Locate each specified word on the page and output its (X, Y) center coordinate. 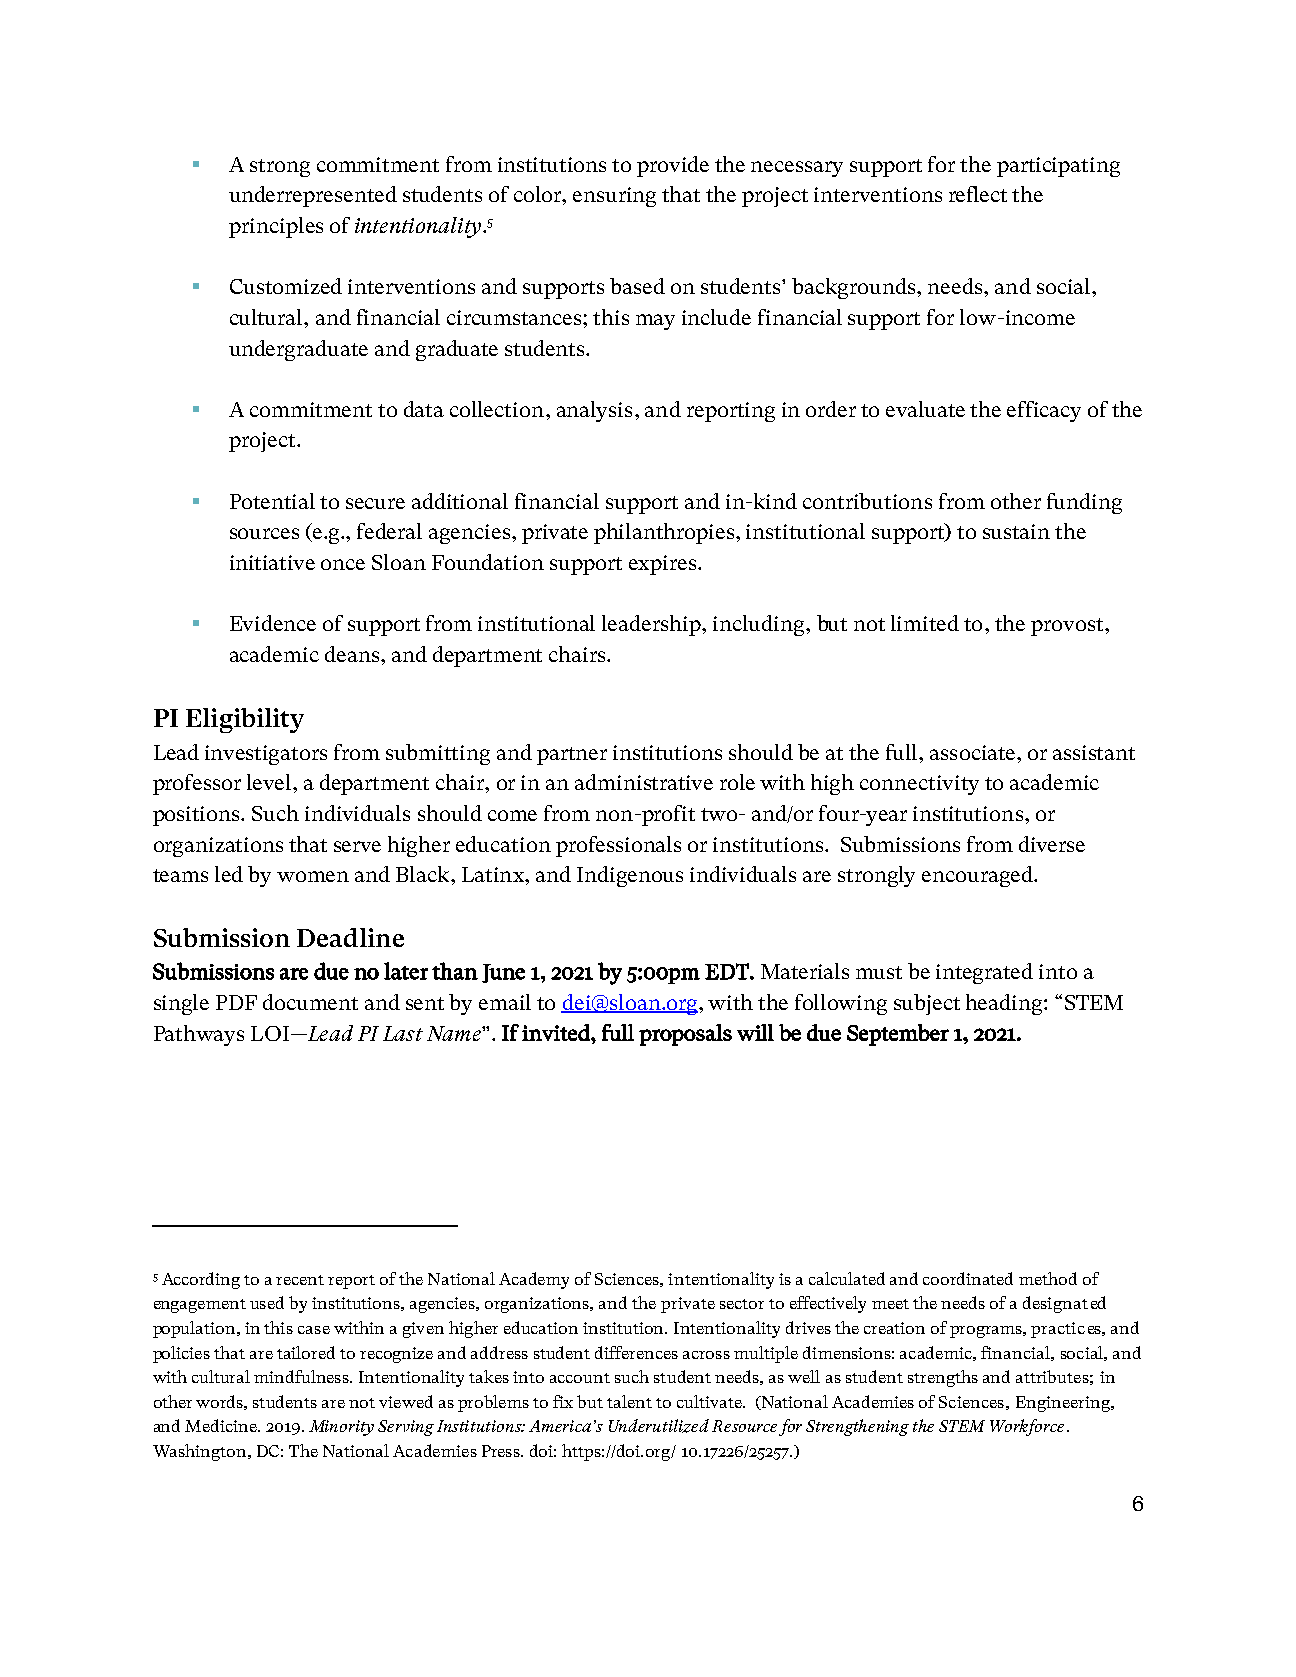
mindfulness (303, 1376)
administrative (644, 782)
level (270, 782)
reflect (978, 194)
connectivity (919, 785)
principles (276, 227)
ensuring (614, 197)
